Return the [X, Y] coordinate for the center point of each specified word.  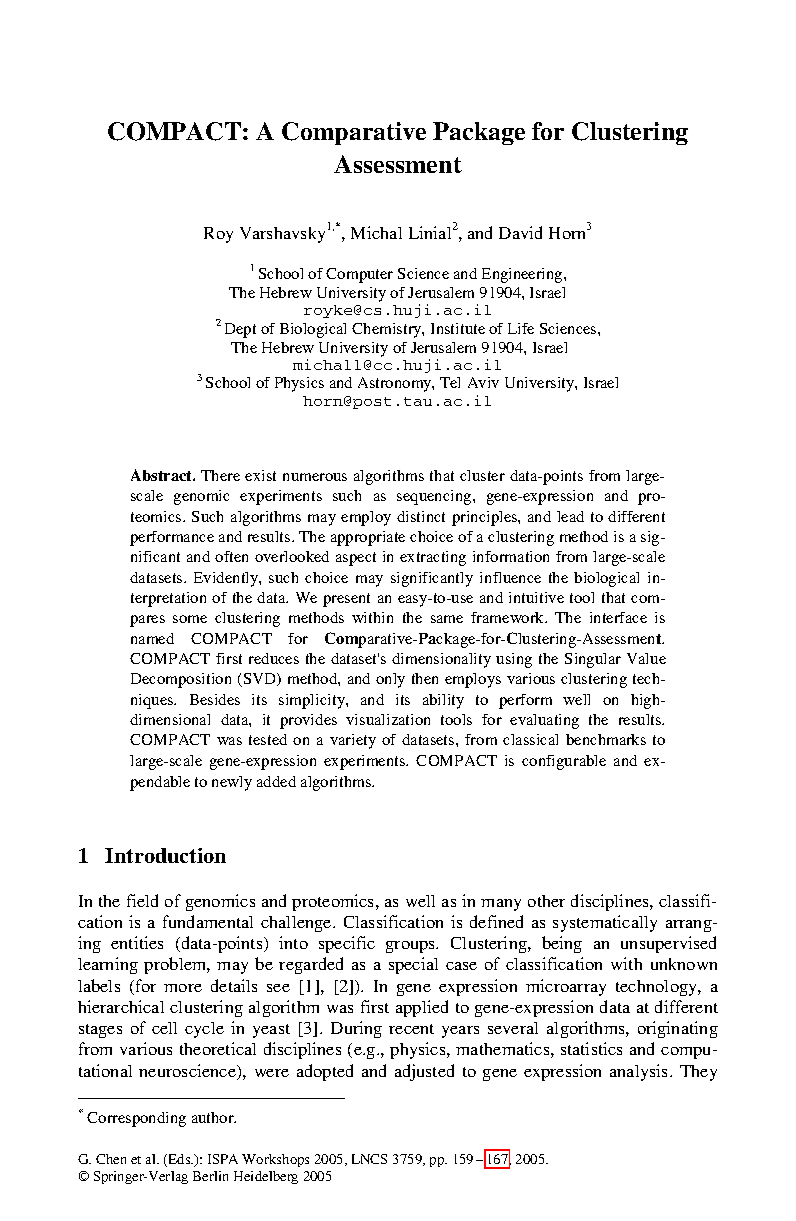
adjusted [424, 1072]
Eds [179, 1160]
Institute [458, 328]
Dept [240, 330]
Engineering [523, 275]
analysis [640, 1072]
